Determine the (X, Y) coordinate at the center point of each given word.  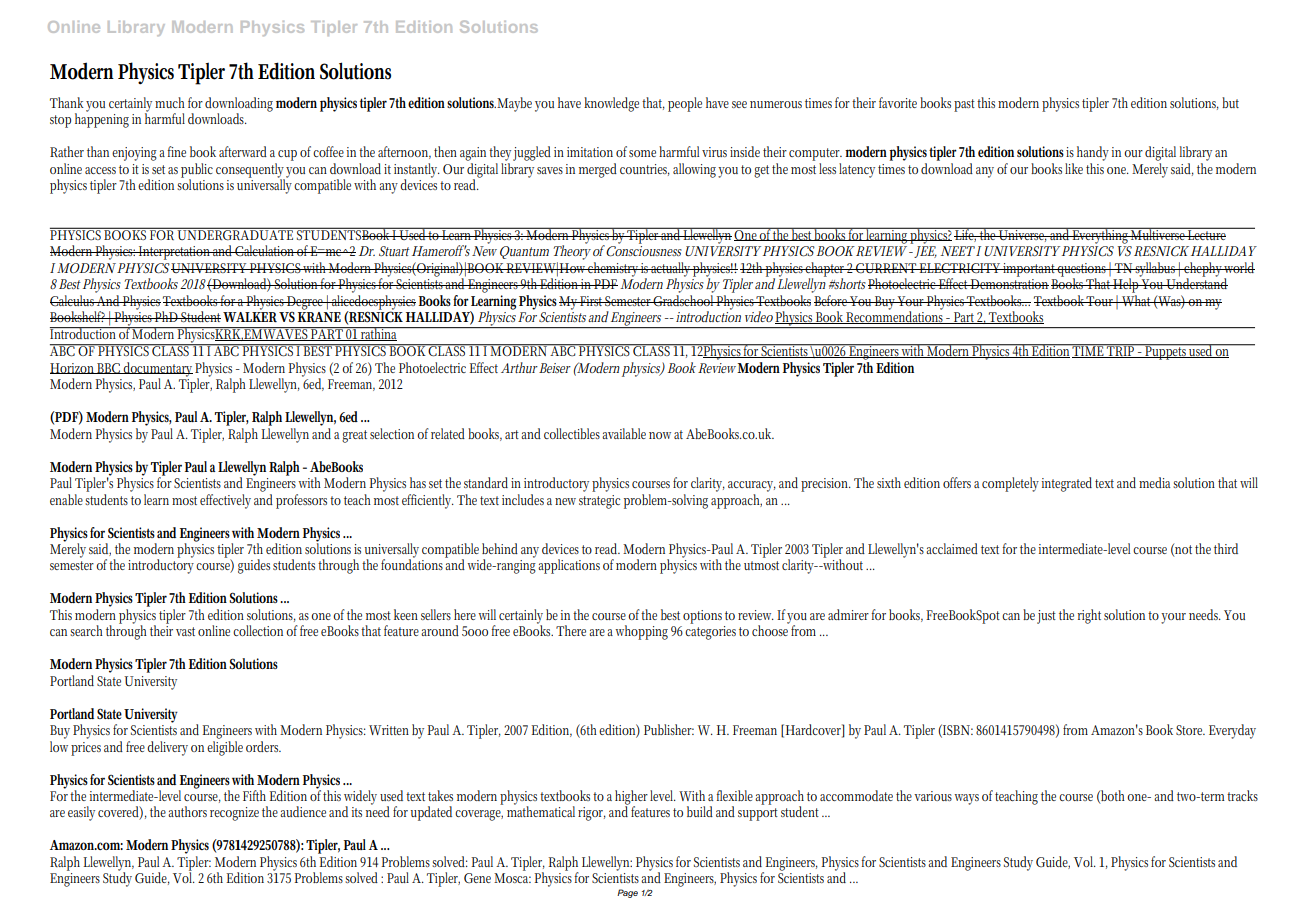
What (1136, 300)
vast (185, 631)
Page (627, 893)
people (685, 104)
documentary (157, 370)
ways (966, 799)
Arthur (519, 367)
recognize (234, 814)
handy (1093, 153)
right (1089, 616)
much (170, 102)
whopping (641, 632)
